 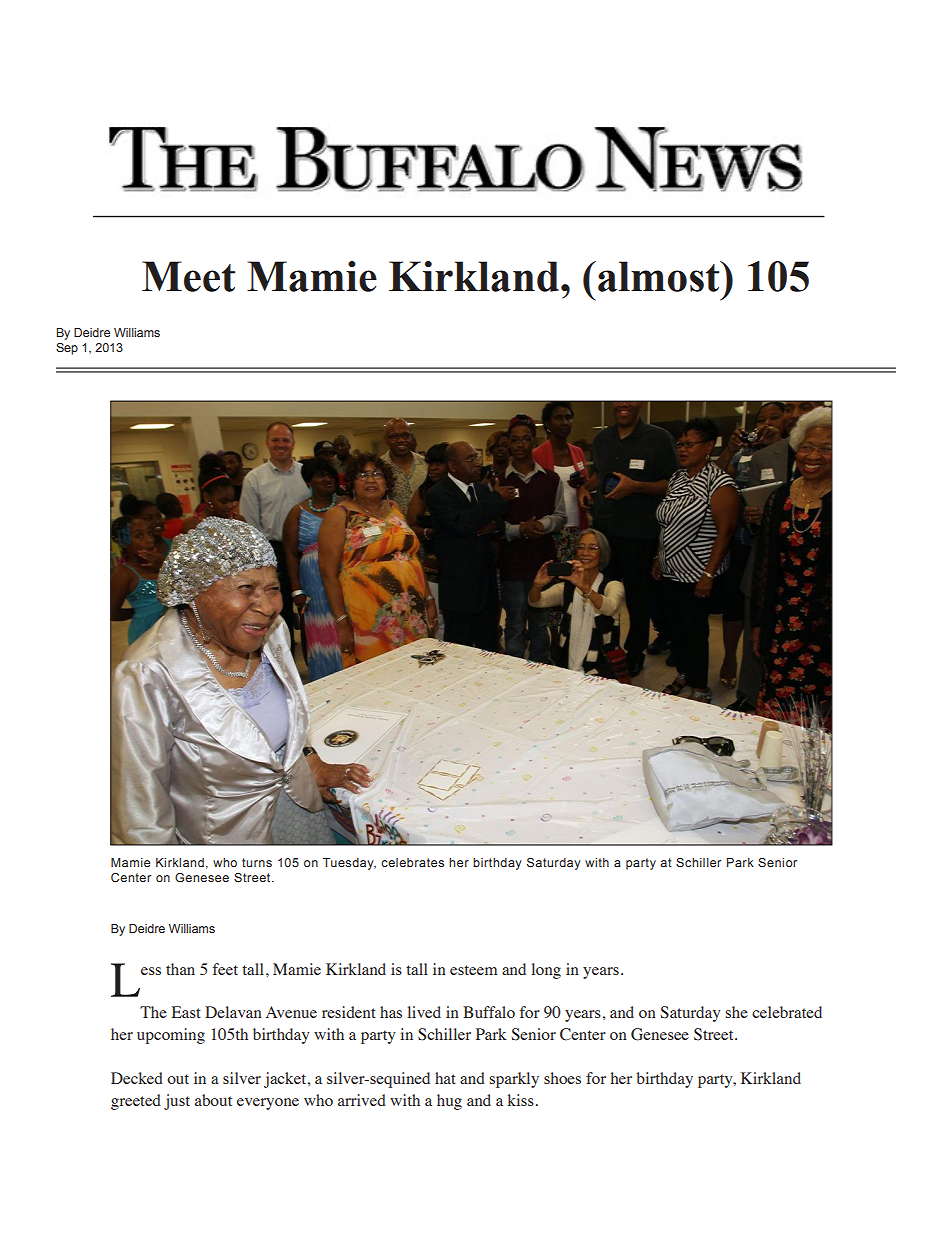 I want to click on Sep, so click(x=67, y=349).
